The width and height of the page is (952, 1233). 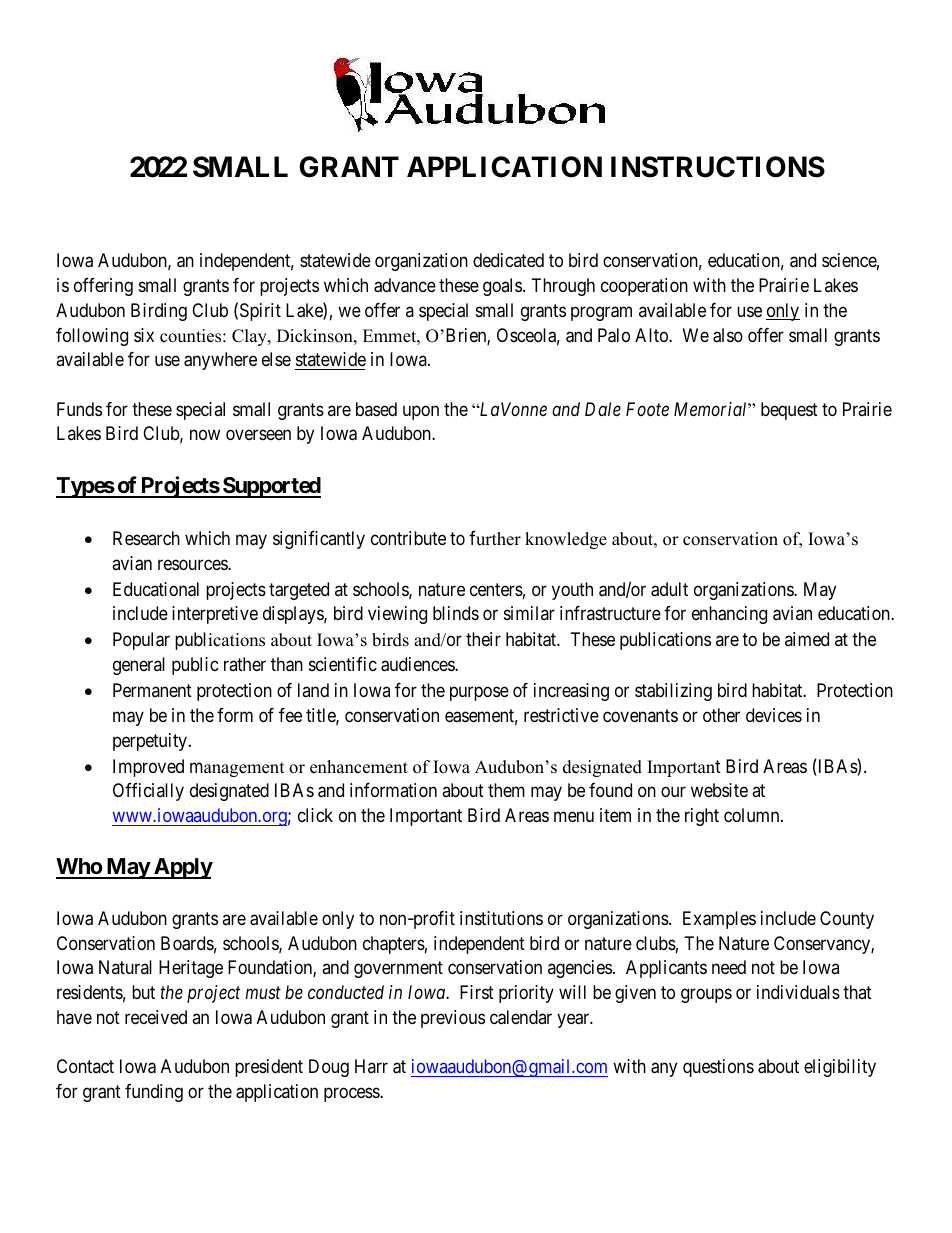 What do you see at coordinates (154, 1093) in the page?
I see `funding` at bounding box center [154, 1093].
